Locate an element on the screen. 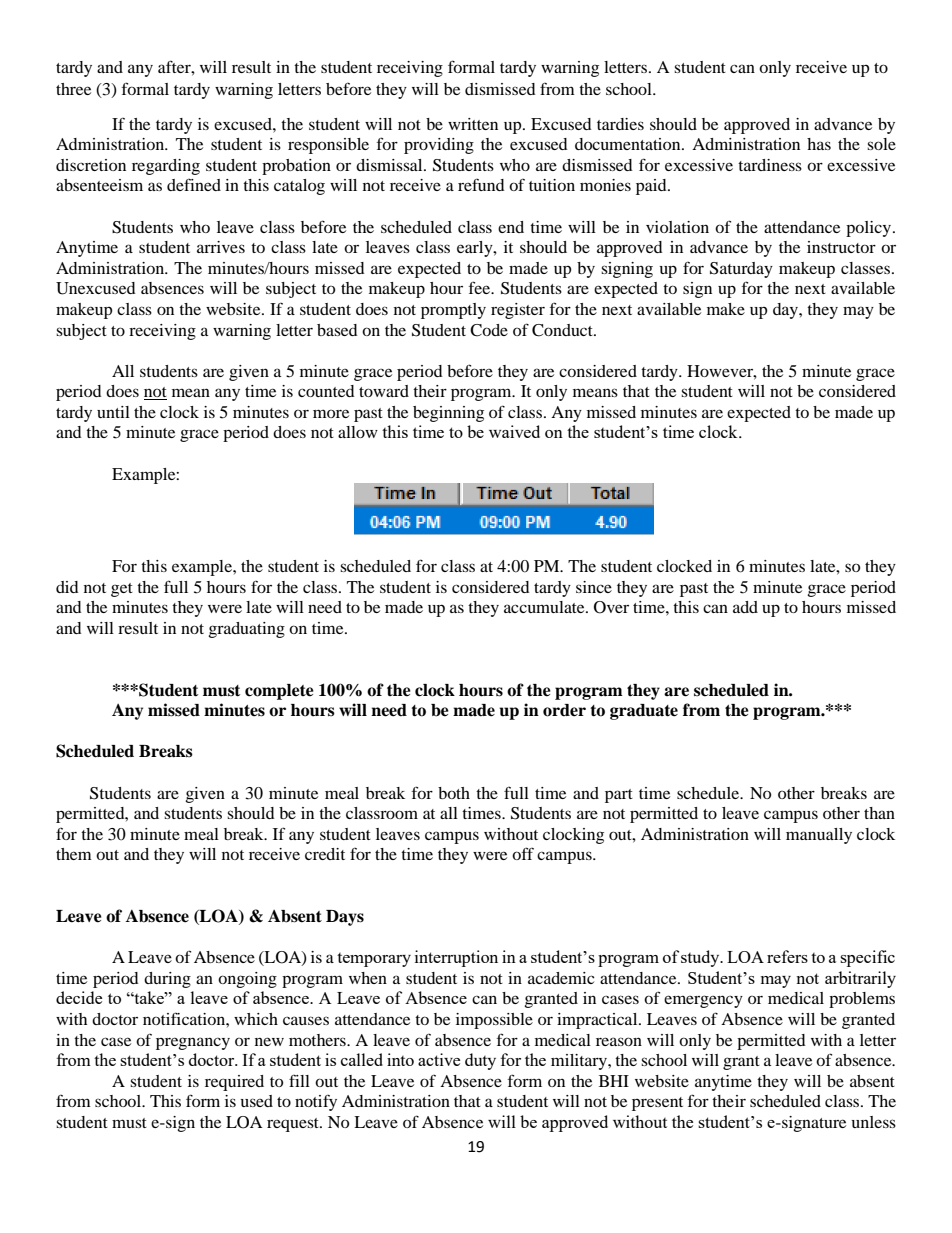  Code is located at coordinates (489, 330).
